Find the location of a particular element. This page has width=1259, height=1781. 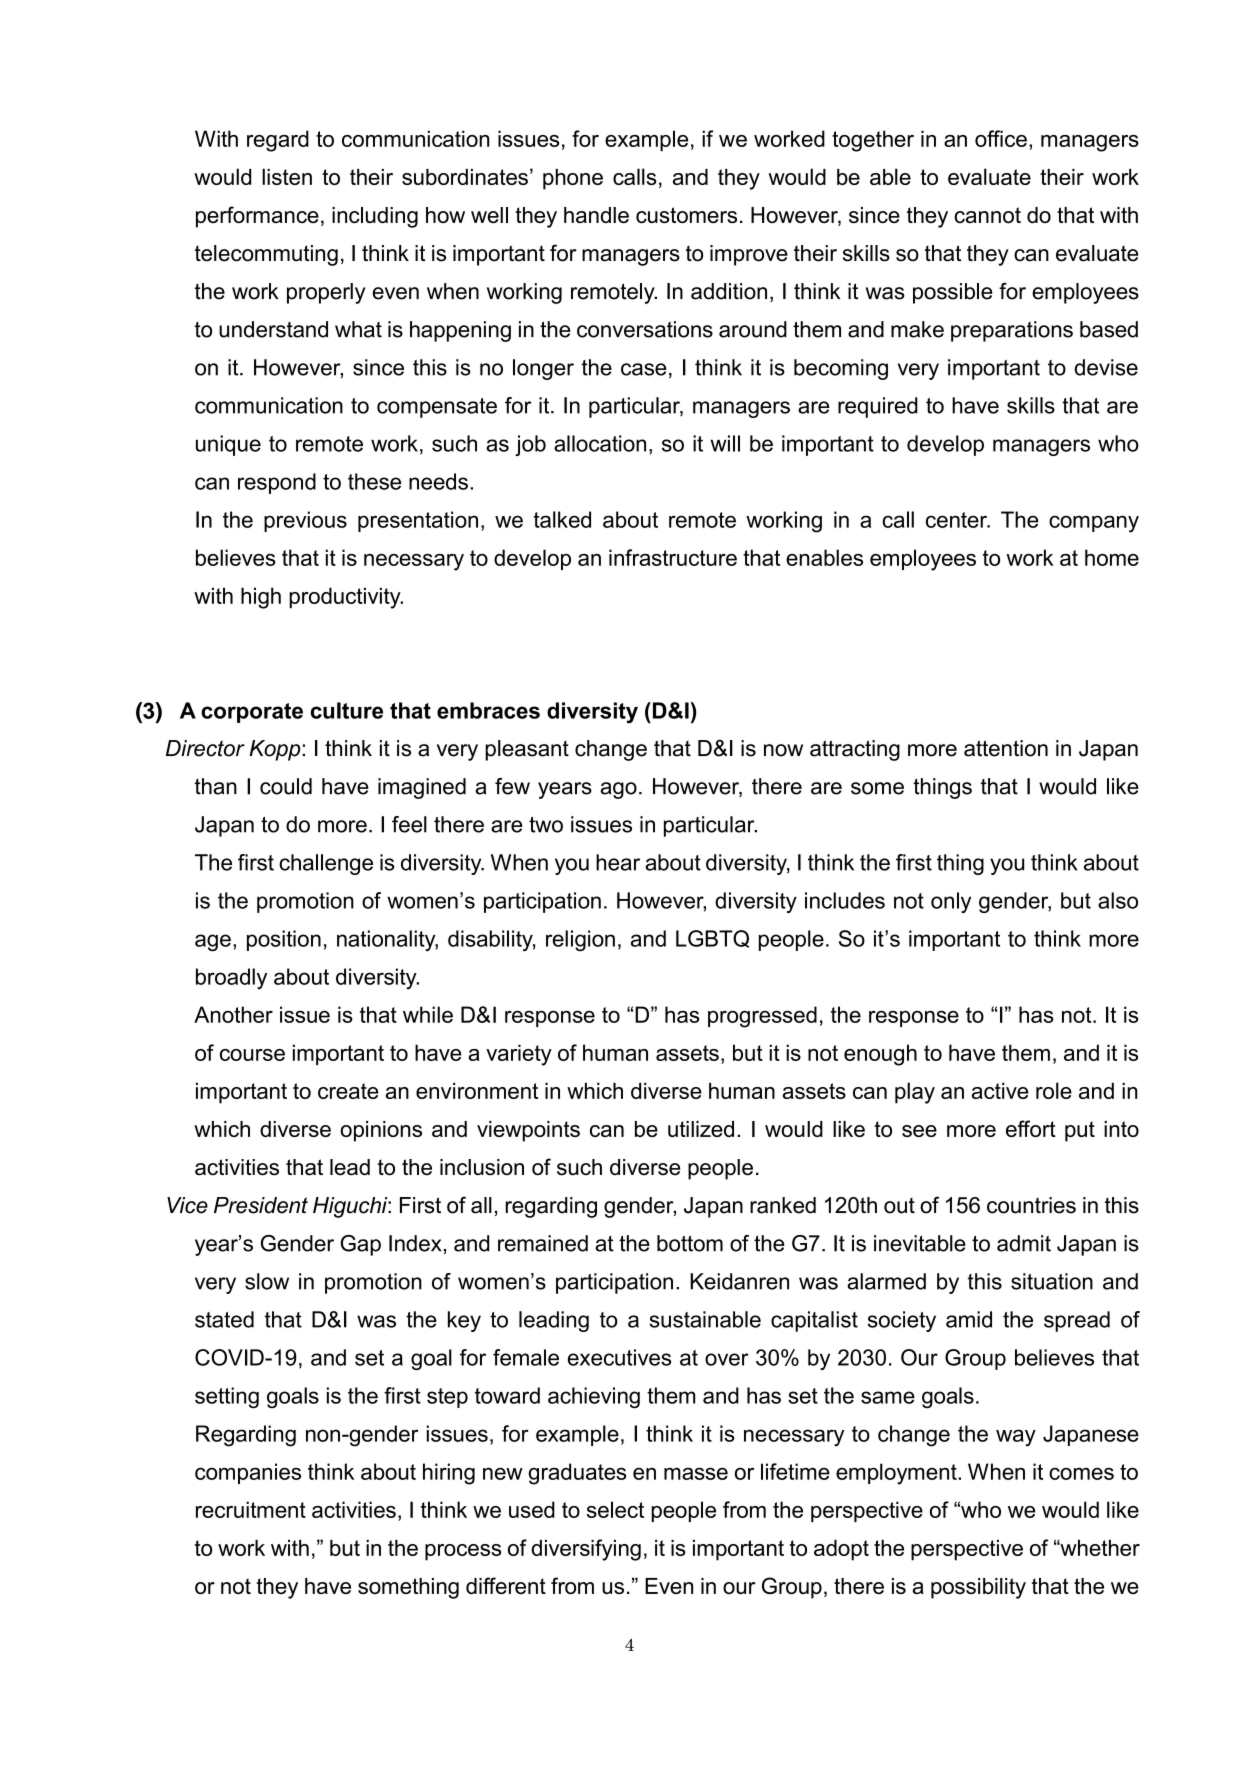

select is located at coordinates (615, 1509).
